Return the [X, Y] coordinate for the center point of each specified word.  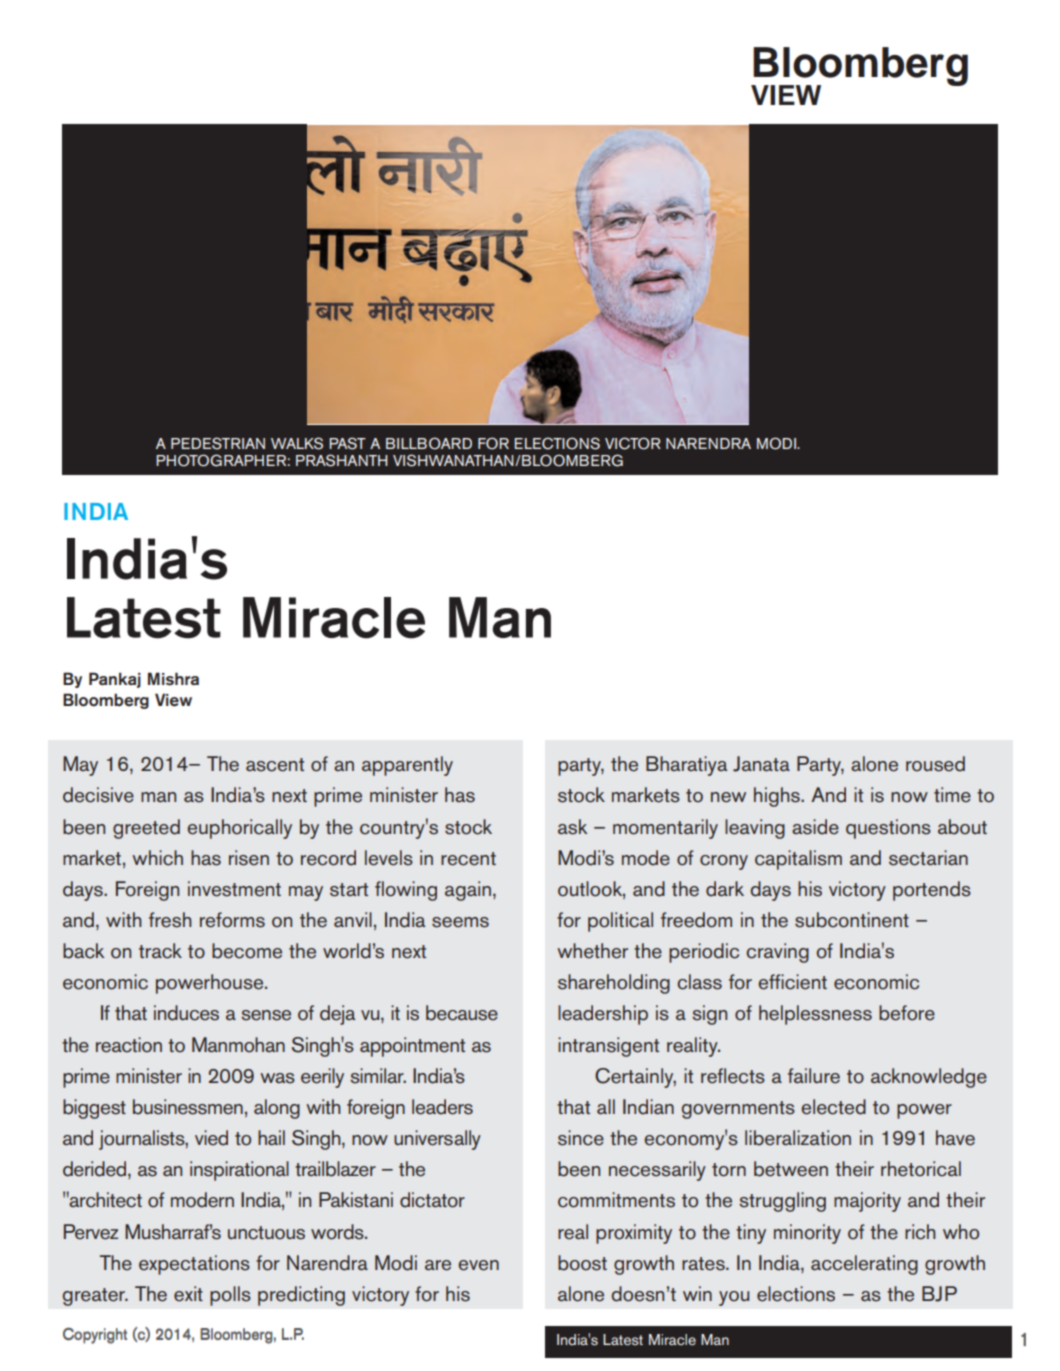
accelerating [864, 1265]
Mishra [173, 679]
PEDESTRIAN [218, 443]
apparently [407, 766]
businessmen [188, 1107]
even [478, 1265]
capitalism [798, 860]
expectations [194, 1265]
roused [935, 764]
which [157, 858]
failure [814, 1076]
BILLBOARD [429, 443]
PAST [347, 443]
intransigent [608, 1047]
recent [468, 859]
